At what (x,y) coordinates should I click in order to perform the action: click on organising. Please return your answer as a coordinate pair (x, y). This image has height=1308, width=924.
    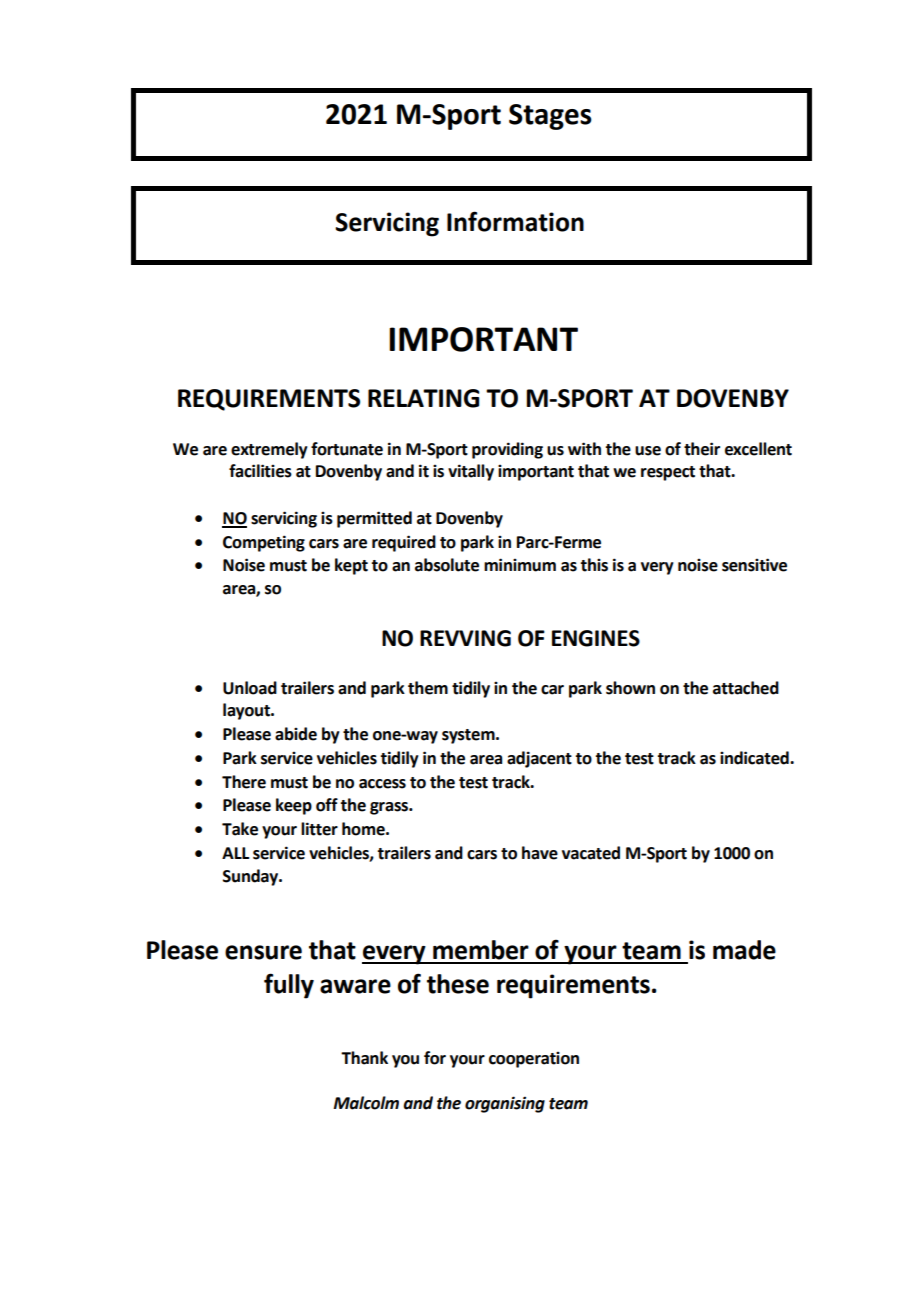
    Looking at the image, I should click on (505, 1104).
